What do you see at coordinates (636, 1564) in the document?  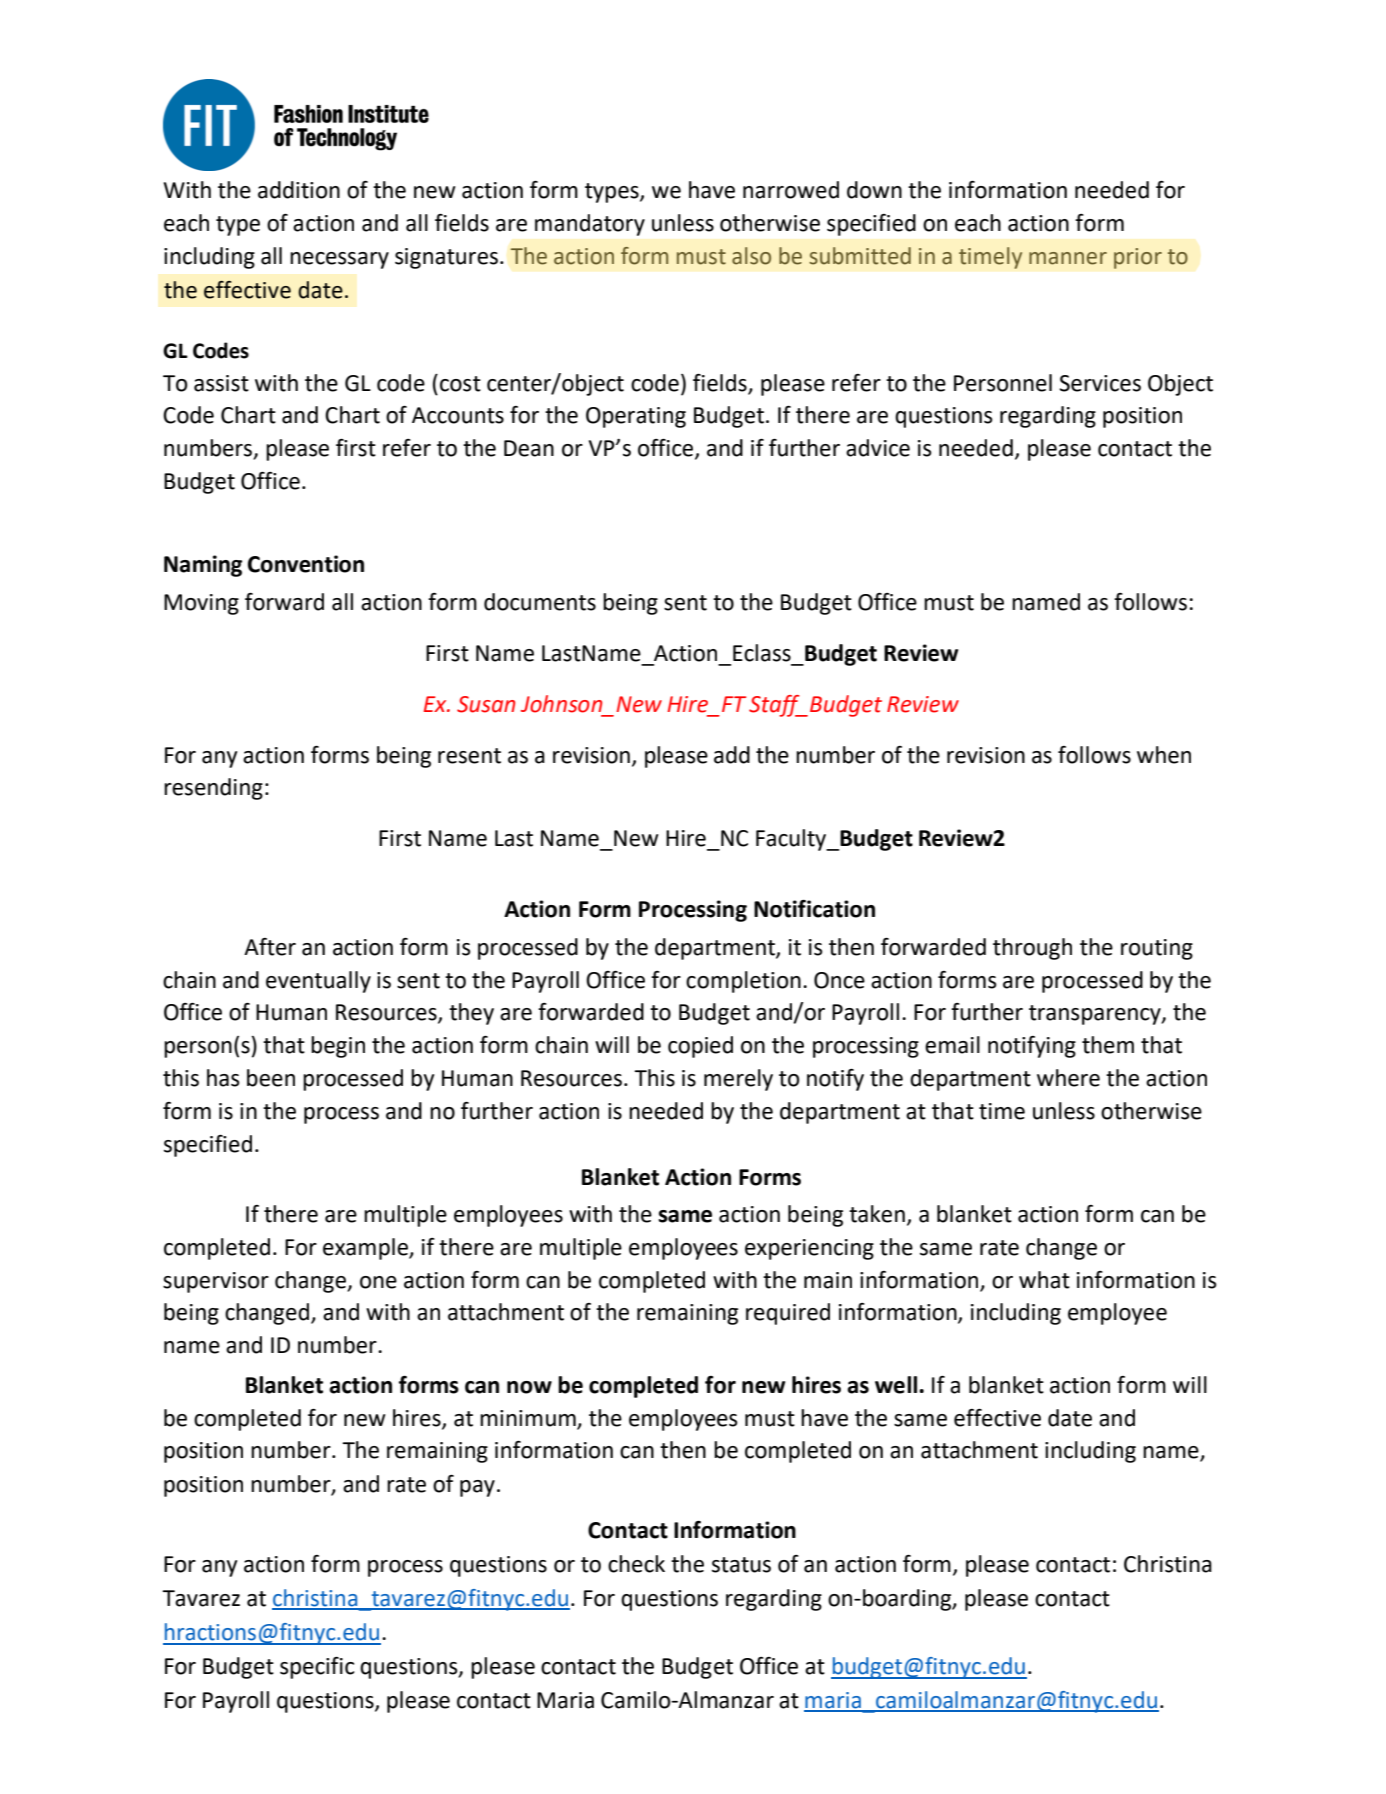 I see `check` at bounding box center [636, 1564].
